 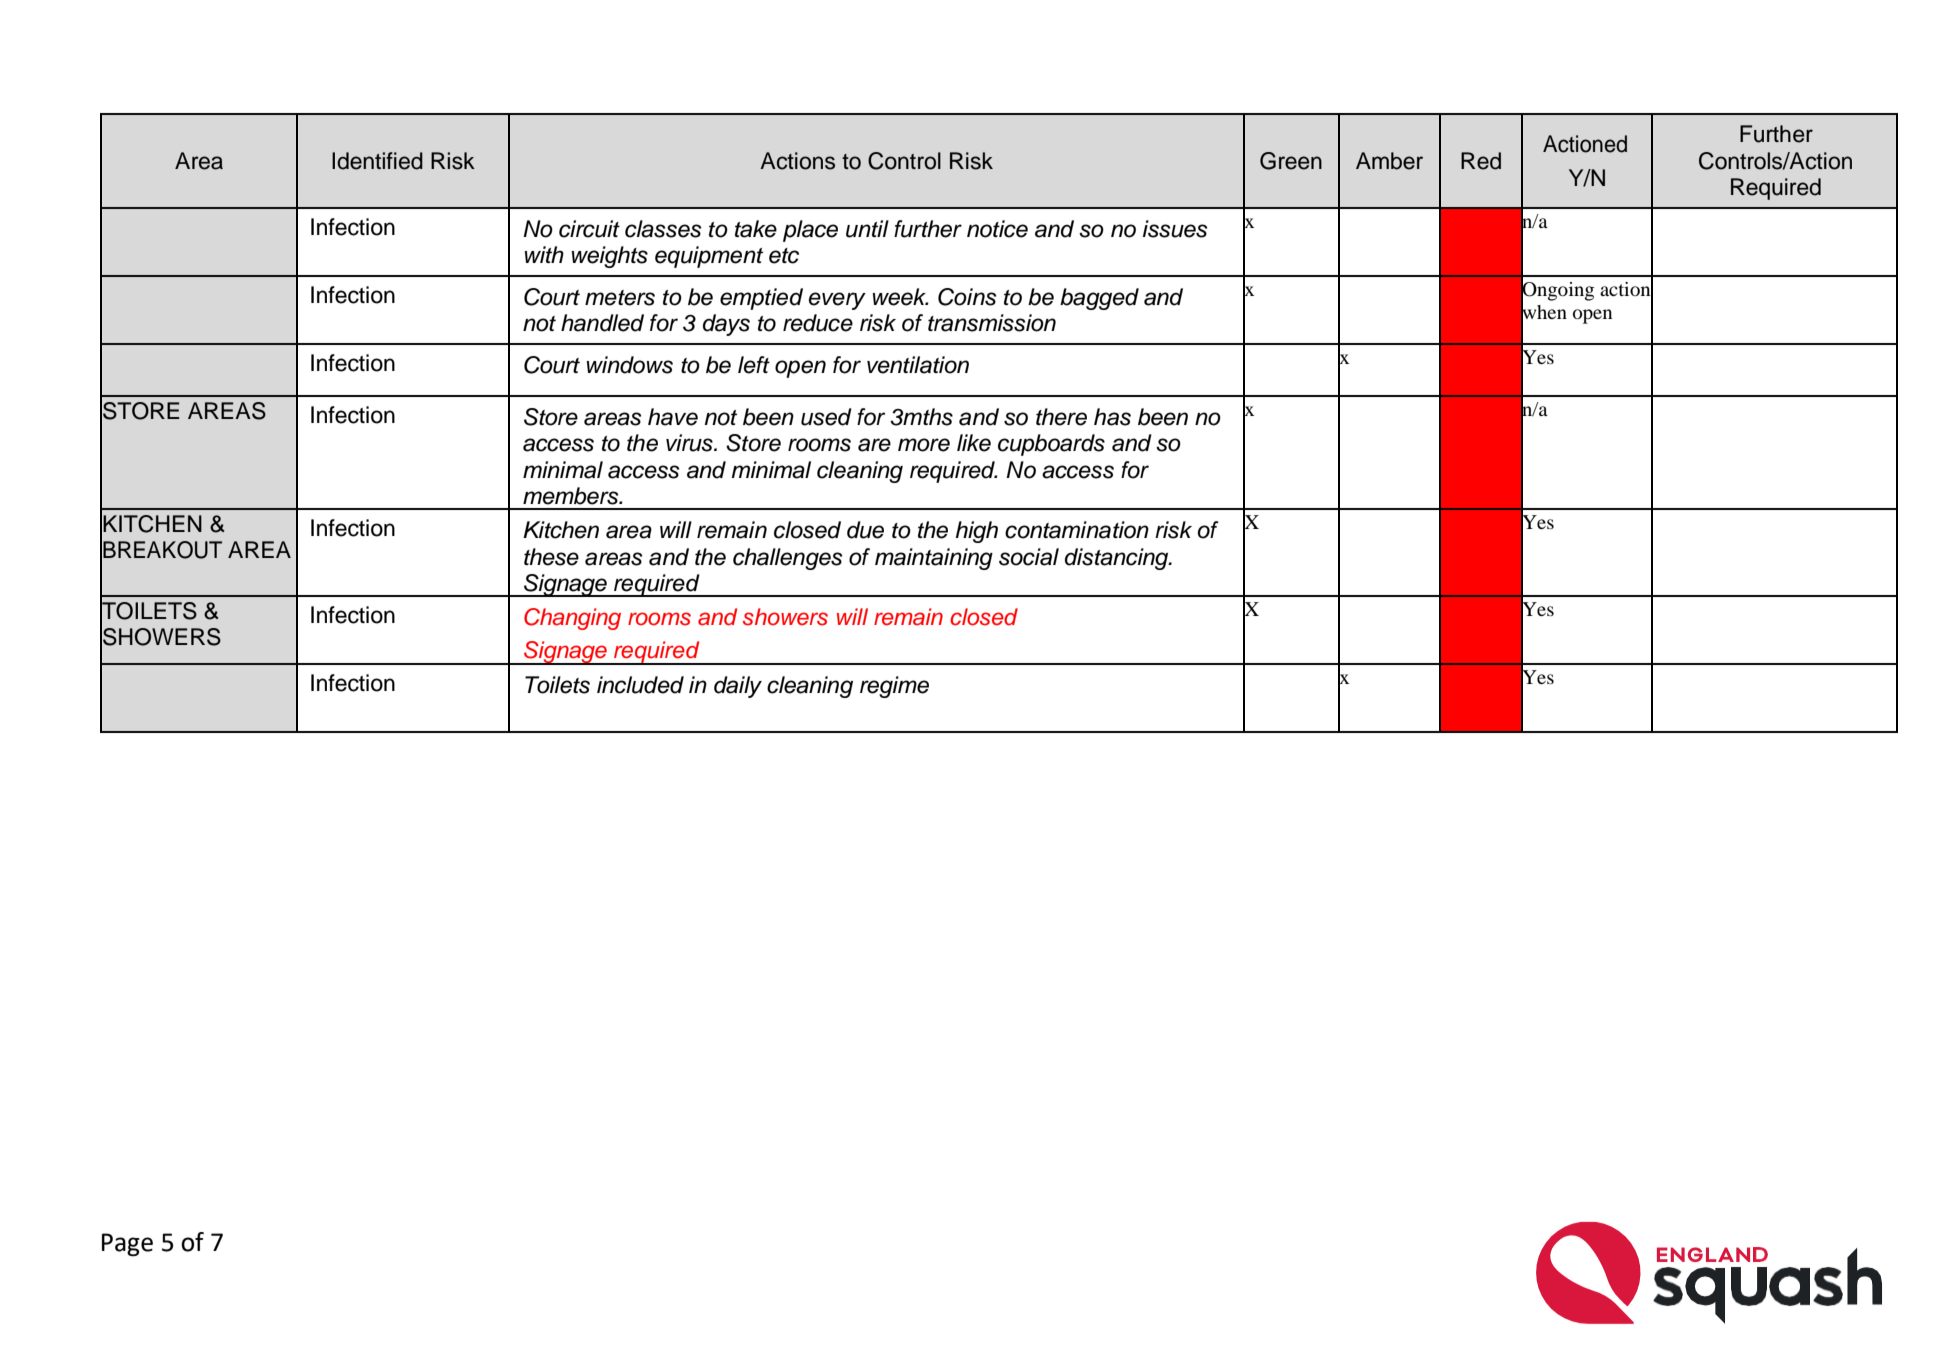 What do you see at coordinates (756, 229) in the screenshot?
I see `take` at bounding box center [756, 229].
